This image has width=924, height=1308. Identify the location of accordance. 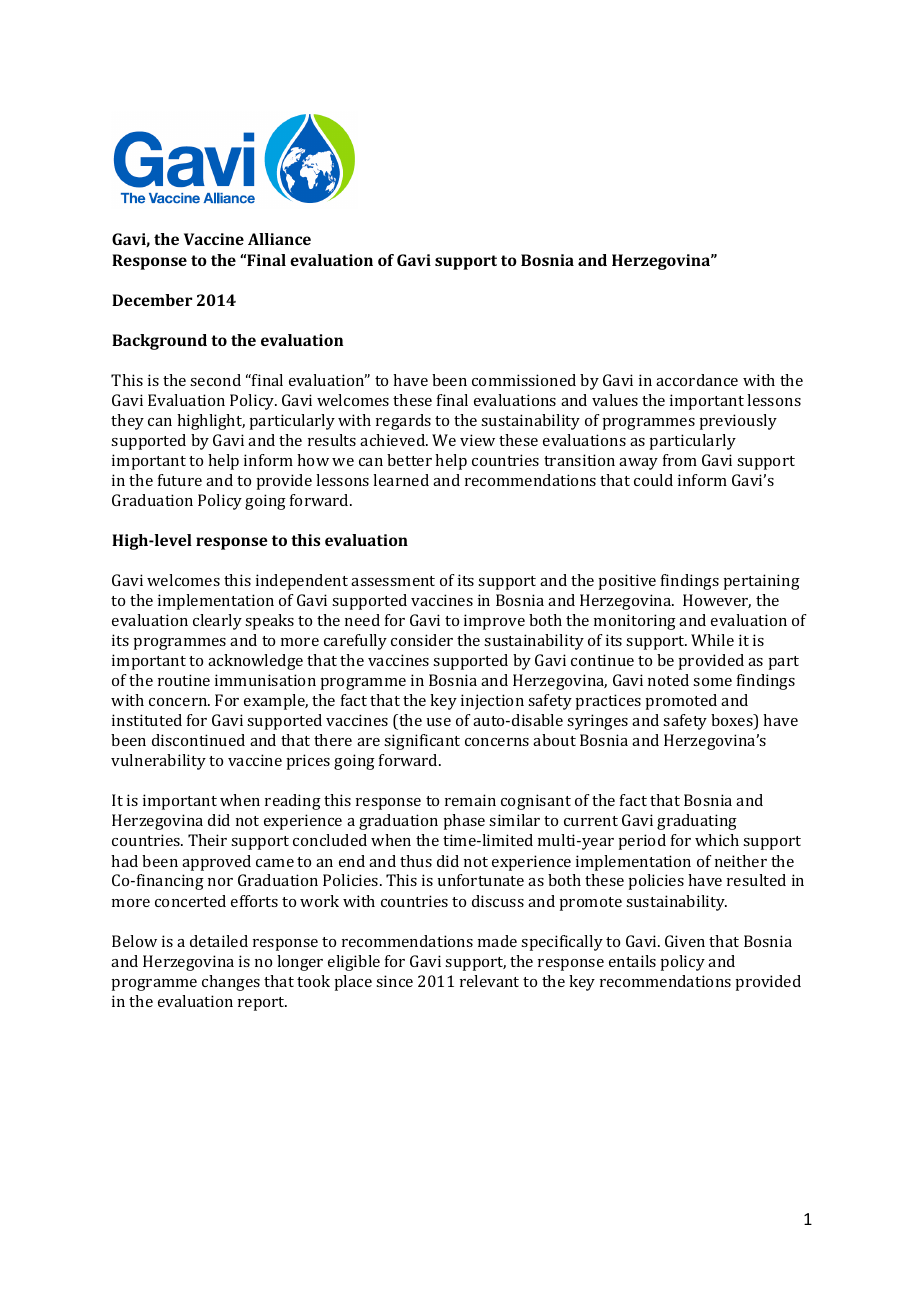
(697, 380).
